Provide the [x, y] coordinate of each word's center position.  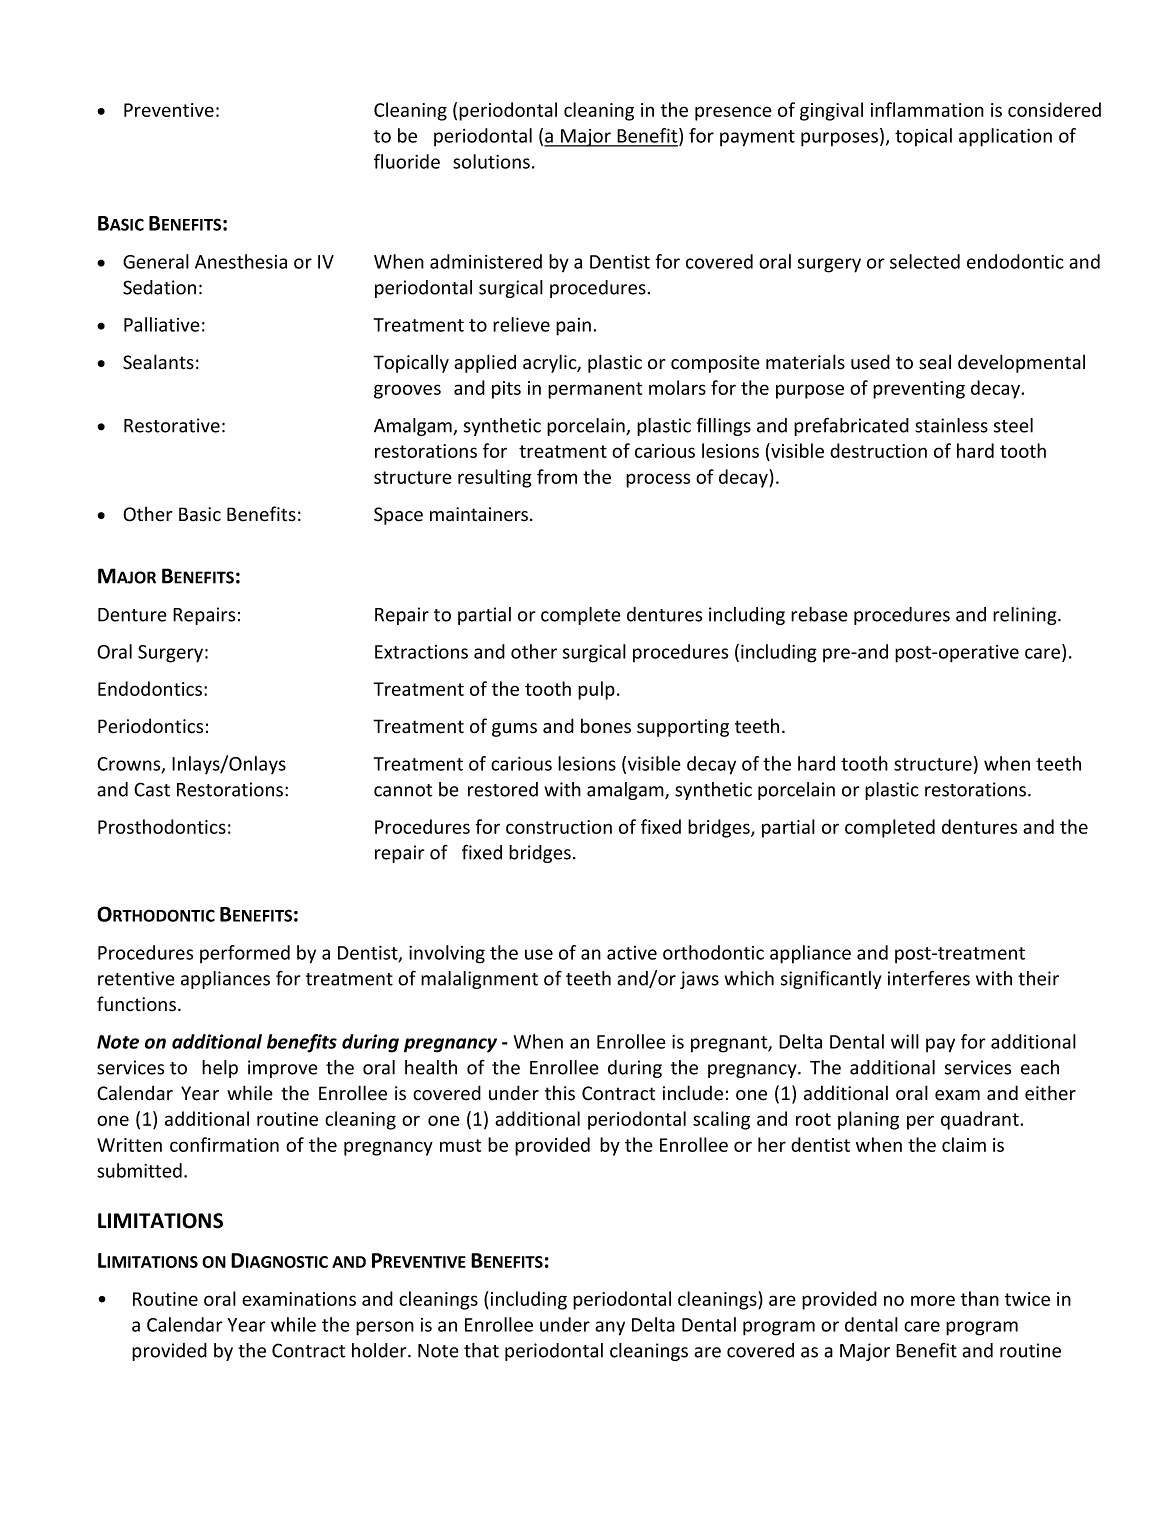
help [220, 1069]
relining [1026, 616]
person [385, 1328]
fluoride [407, 161]
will [905, 1041]
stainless [951, 425]
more [933, 1300]
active [632, 953]
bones [606, 726]
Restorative [172, 425]
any [610, 1328]
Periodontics [150, 726]
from [557, 476]
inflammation [927, 109]
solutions [491, 161]
